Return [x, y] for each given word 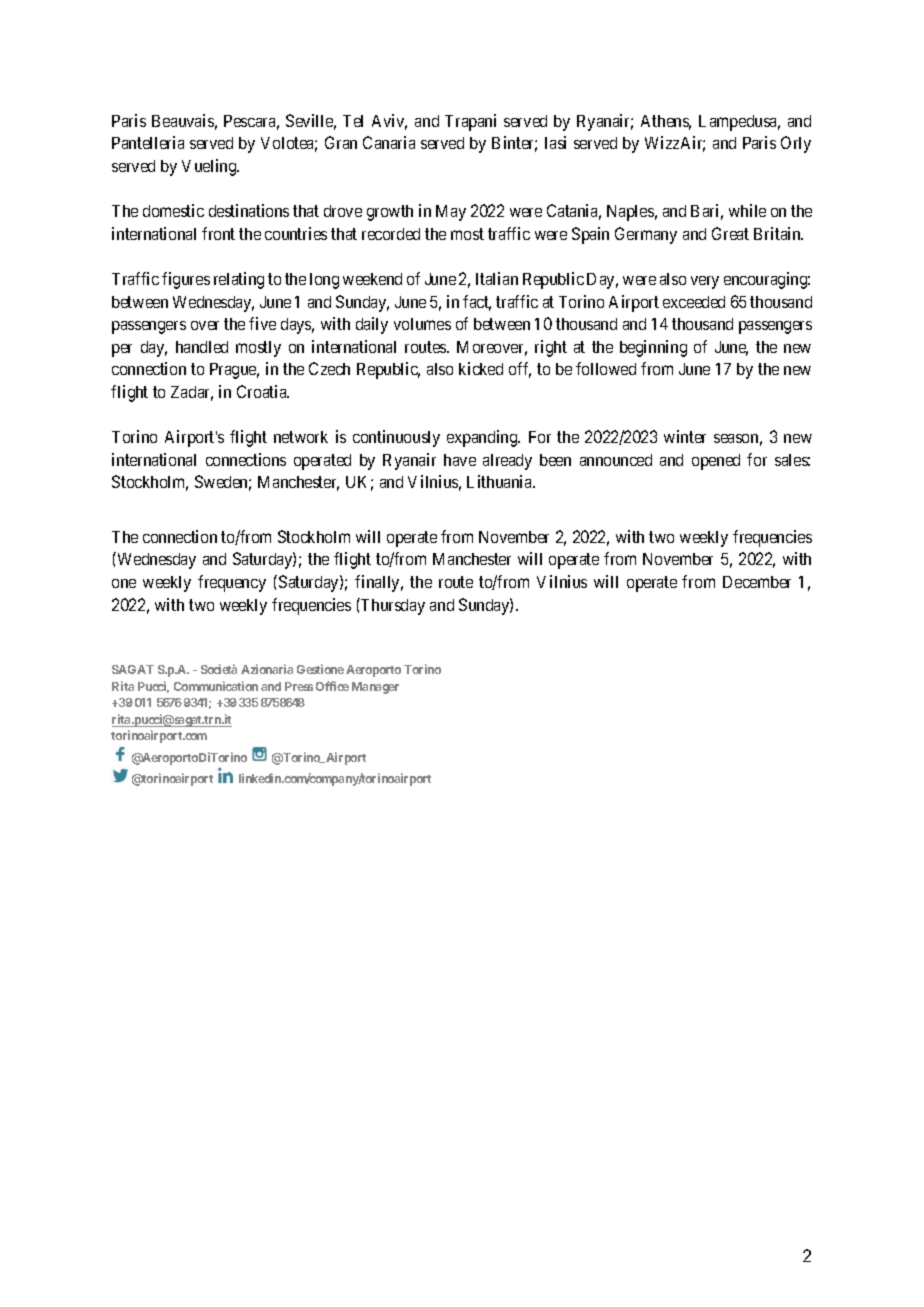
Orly [796, 144]
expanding [483, 438]
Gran [341, 142]
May [451, 213]
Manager [375, 688]
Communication [216, 686]
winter [685, 436]
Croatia [263, 391]
